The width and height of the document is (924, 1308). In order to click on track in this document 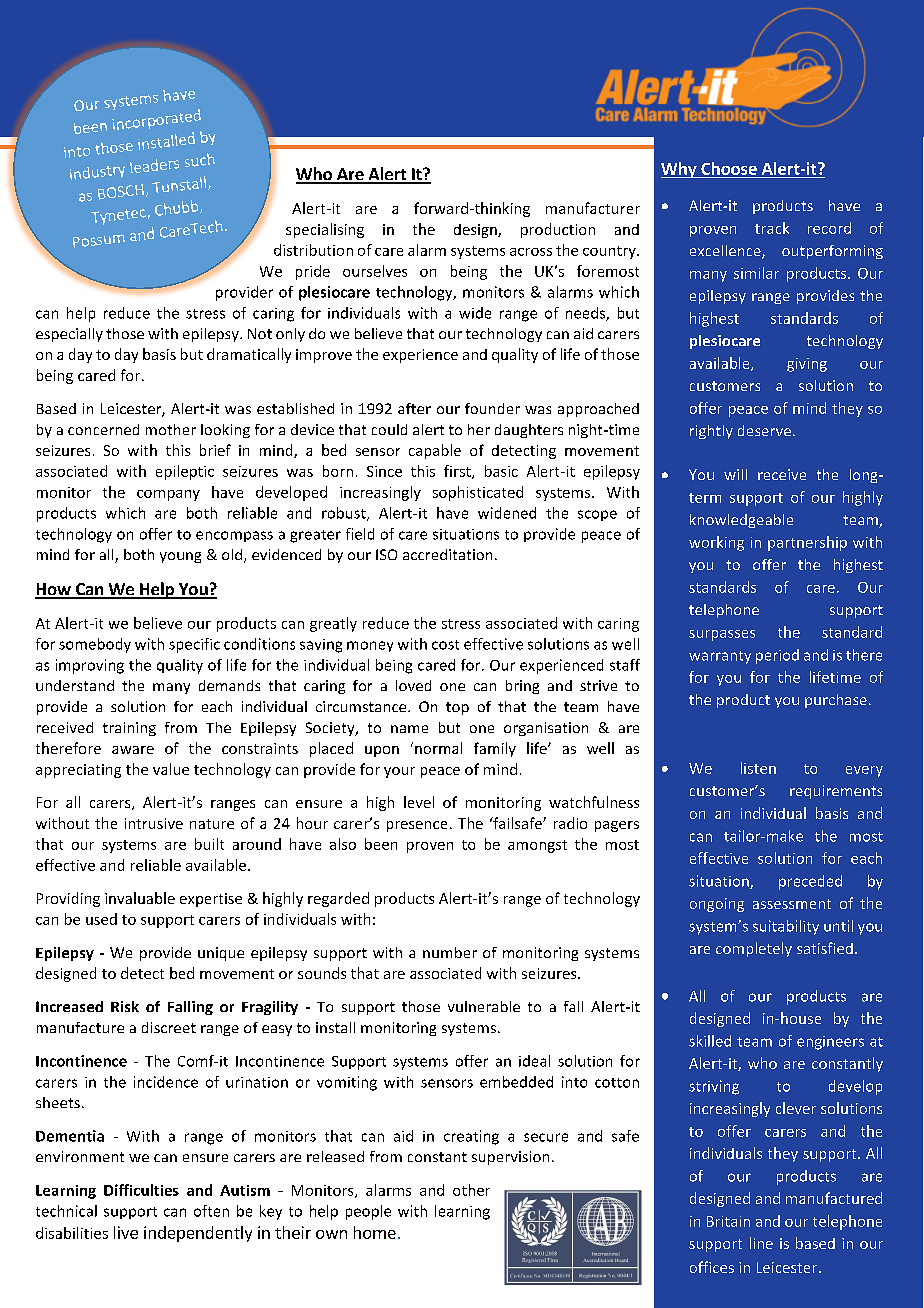, I will do `click(772, 228)`.
